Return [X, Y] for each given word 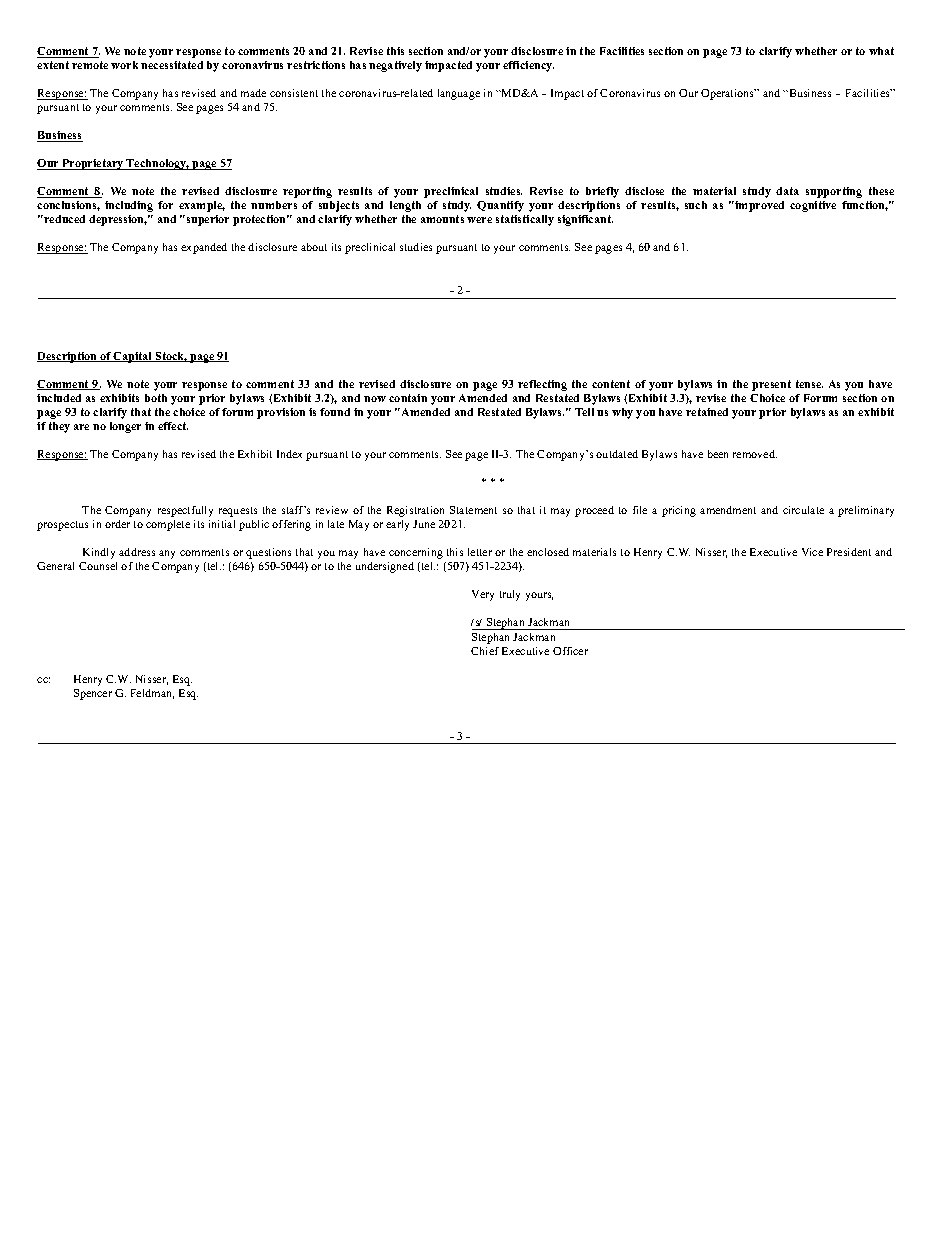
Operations [728, 94]
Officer [570, 651]
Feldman [152, 694]
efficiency [528, 66]
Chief [485, 651]
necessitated [172, 65]
